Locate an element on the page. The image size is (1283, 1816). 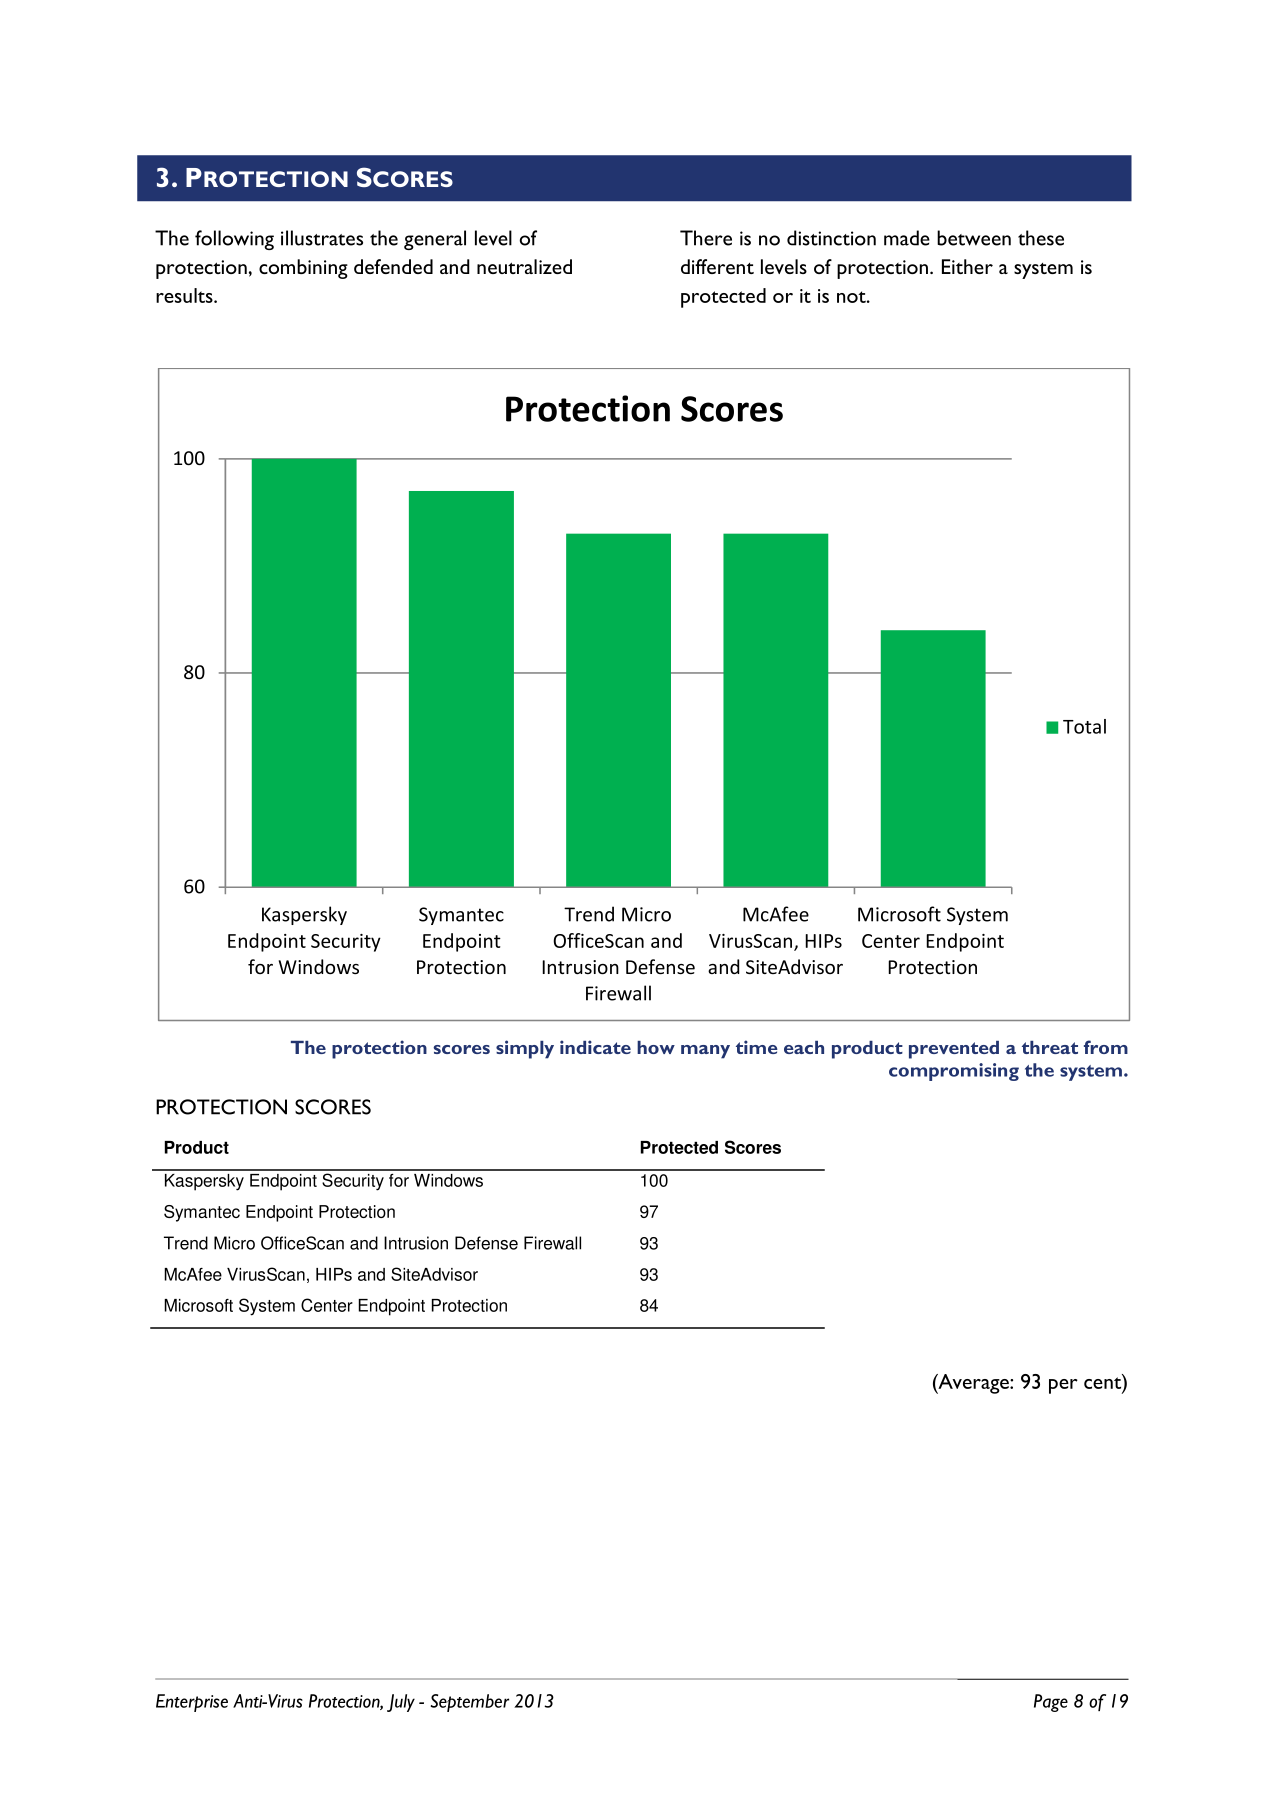
how is located at coordinates (656, 1047).
